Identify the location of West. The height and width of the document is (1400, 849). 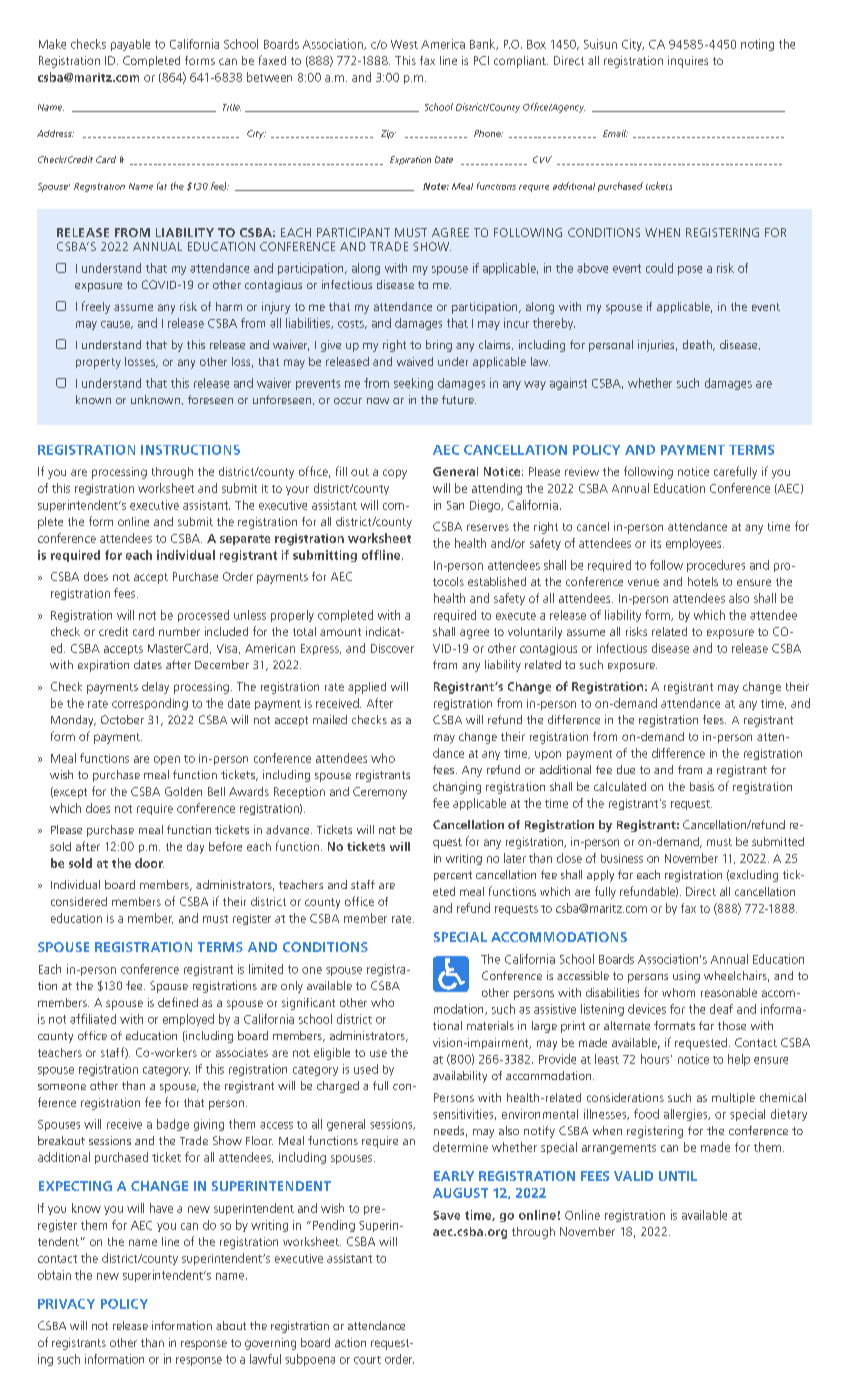
(404, 44).
